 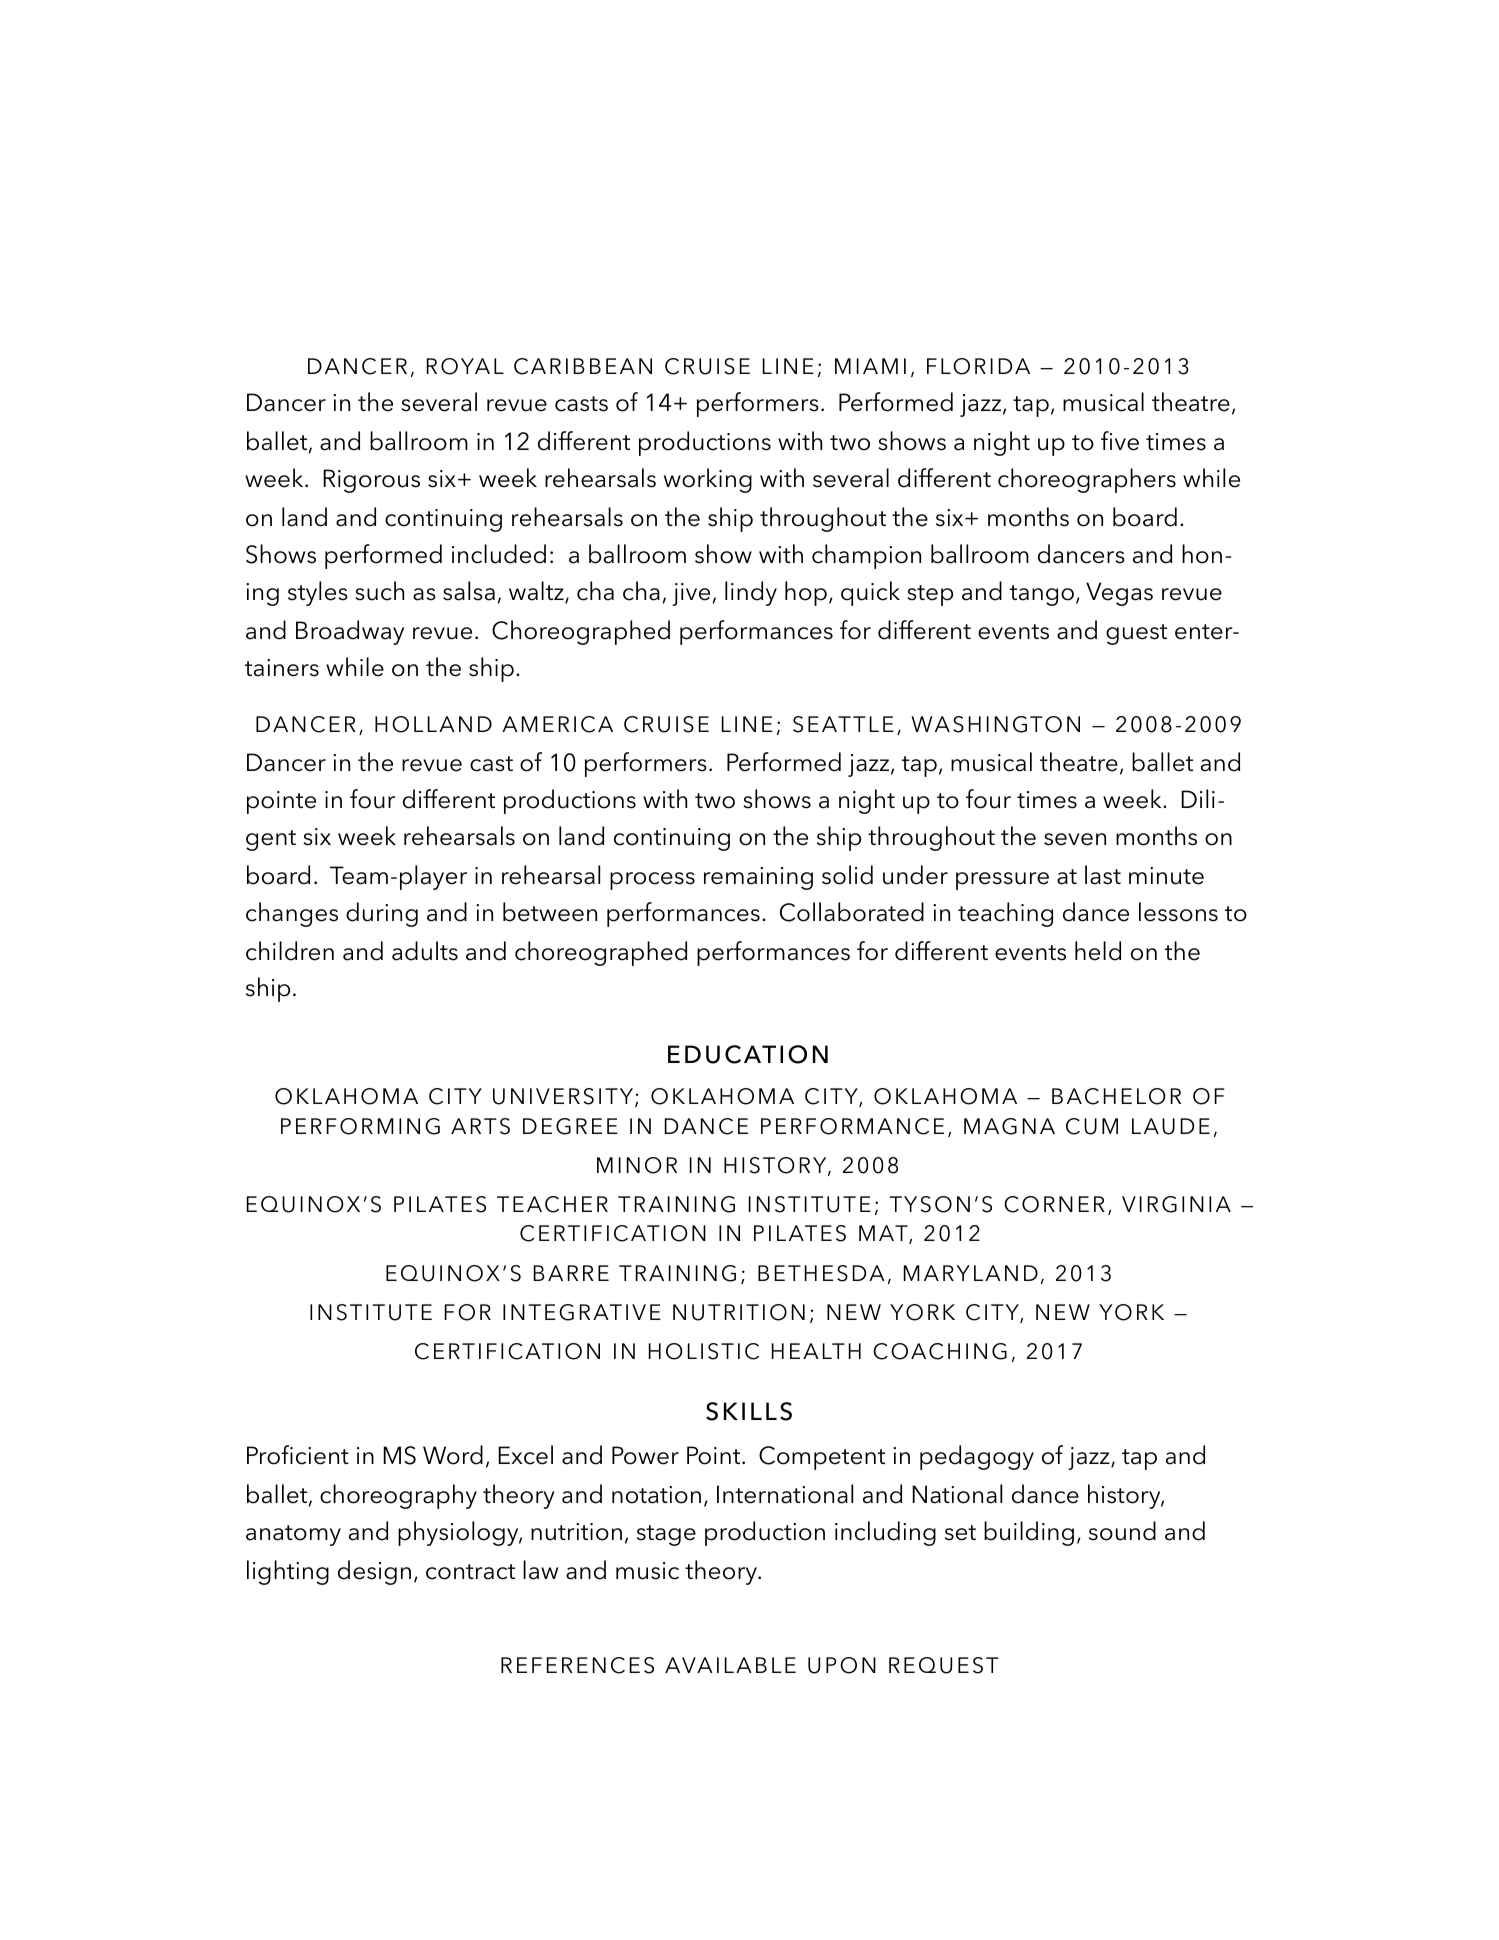 What do you see at coordinates (1098, 951) in the screenshot?
I see `held` at bounding box center [1098, 951].
